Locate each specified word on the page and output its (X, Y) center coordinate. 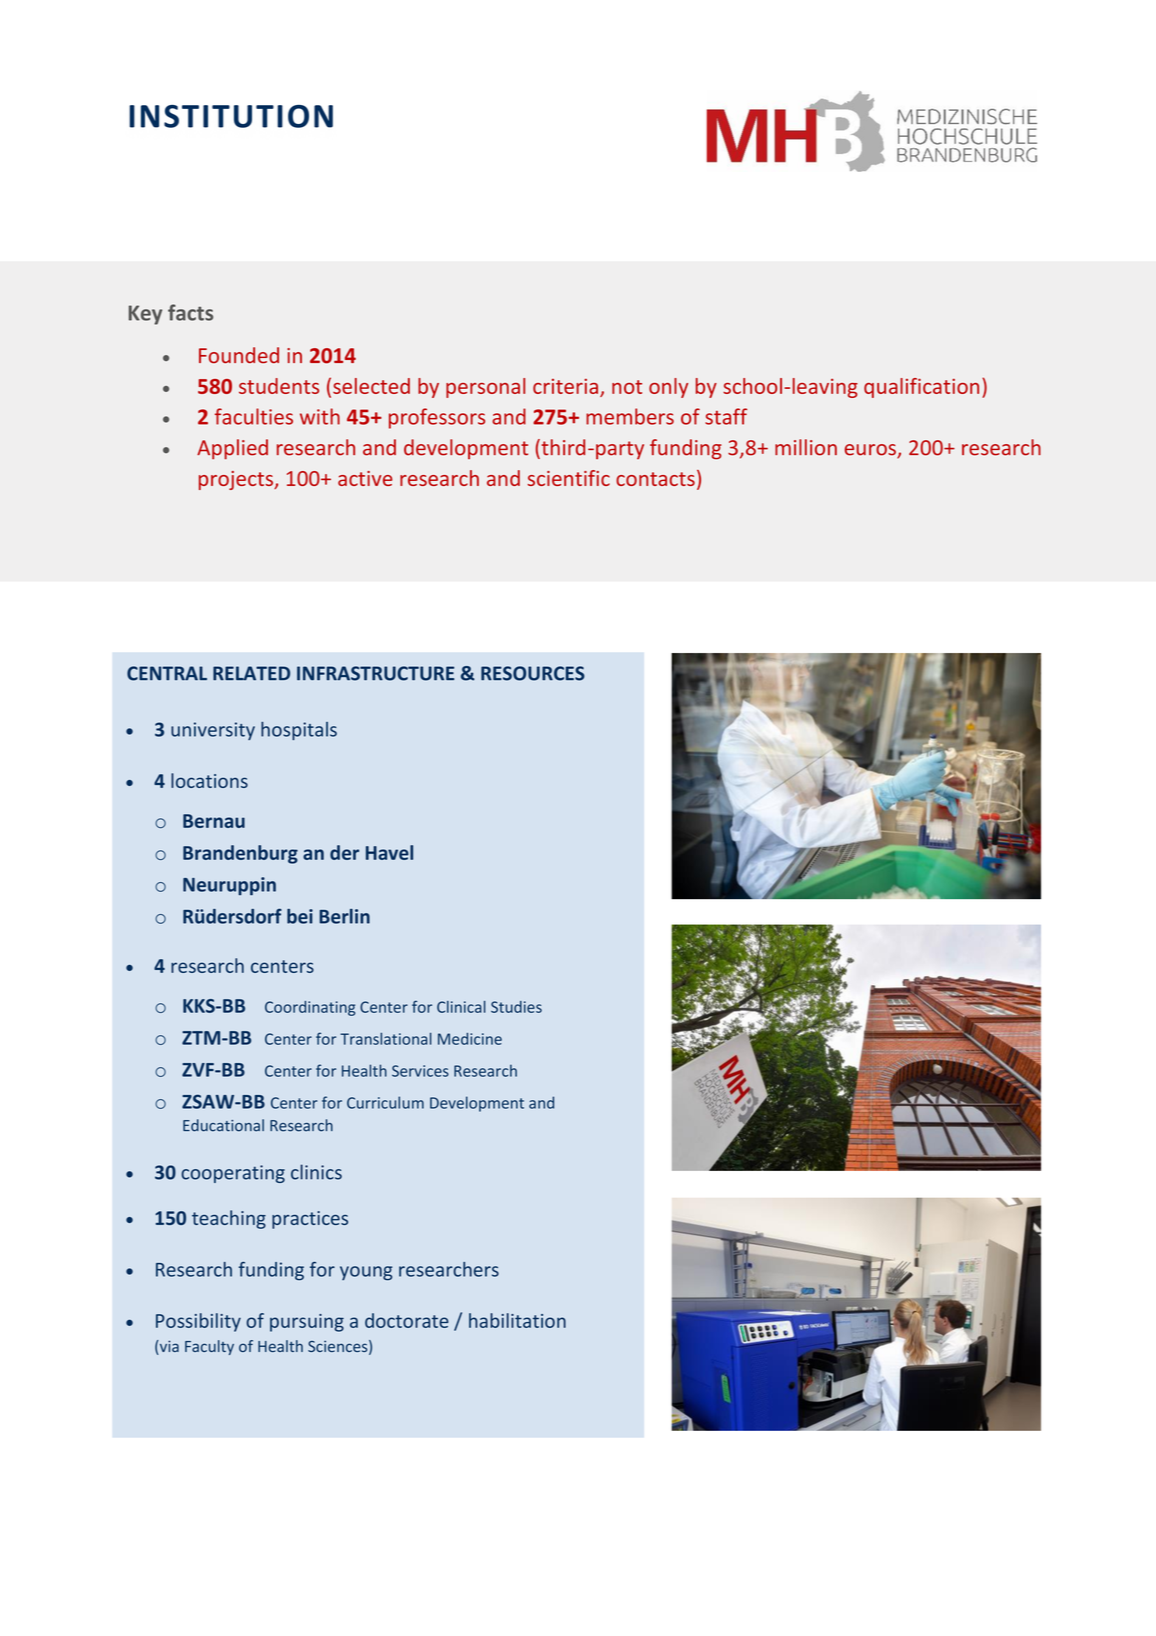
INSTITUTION (231, 116)
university (213, 731)
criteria (565, 386)
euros (871, 451)
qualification (921, 388)
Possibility (198, 1322)
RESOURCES (533, 673)
